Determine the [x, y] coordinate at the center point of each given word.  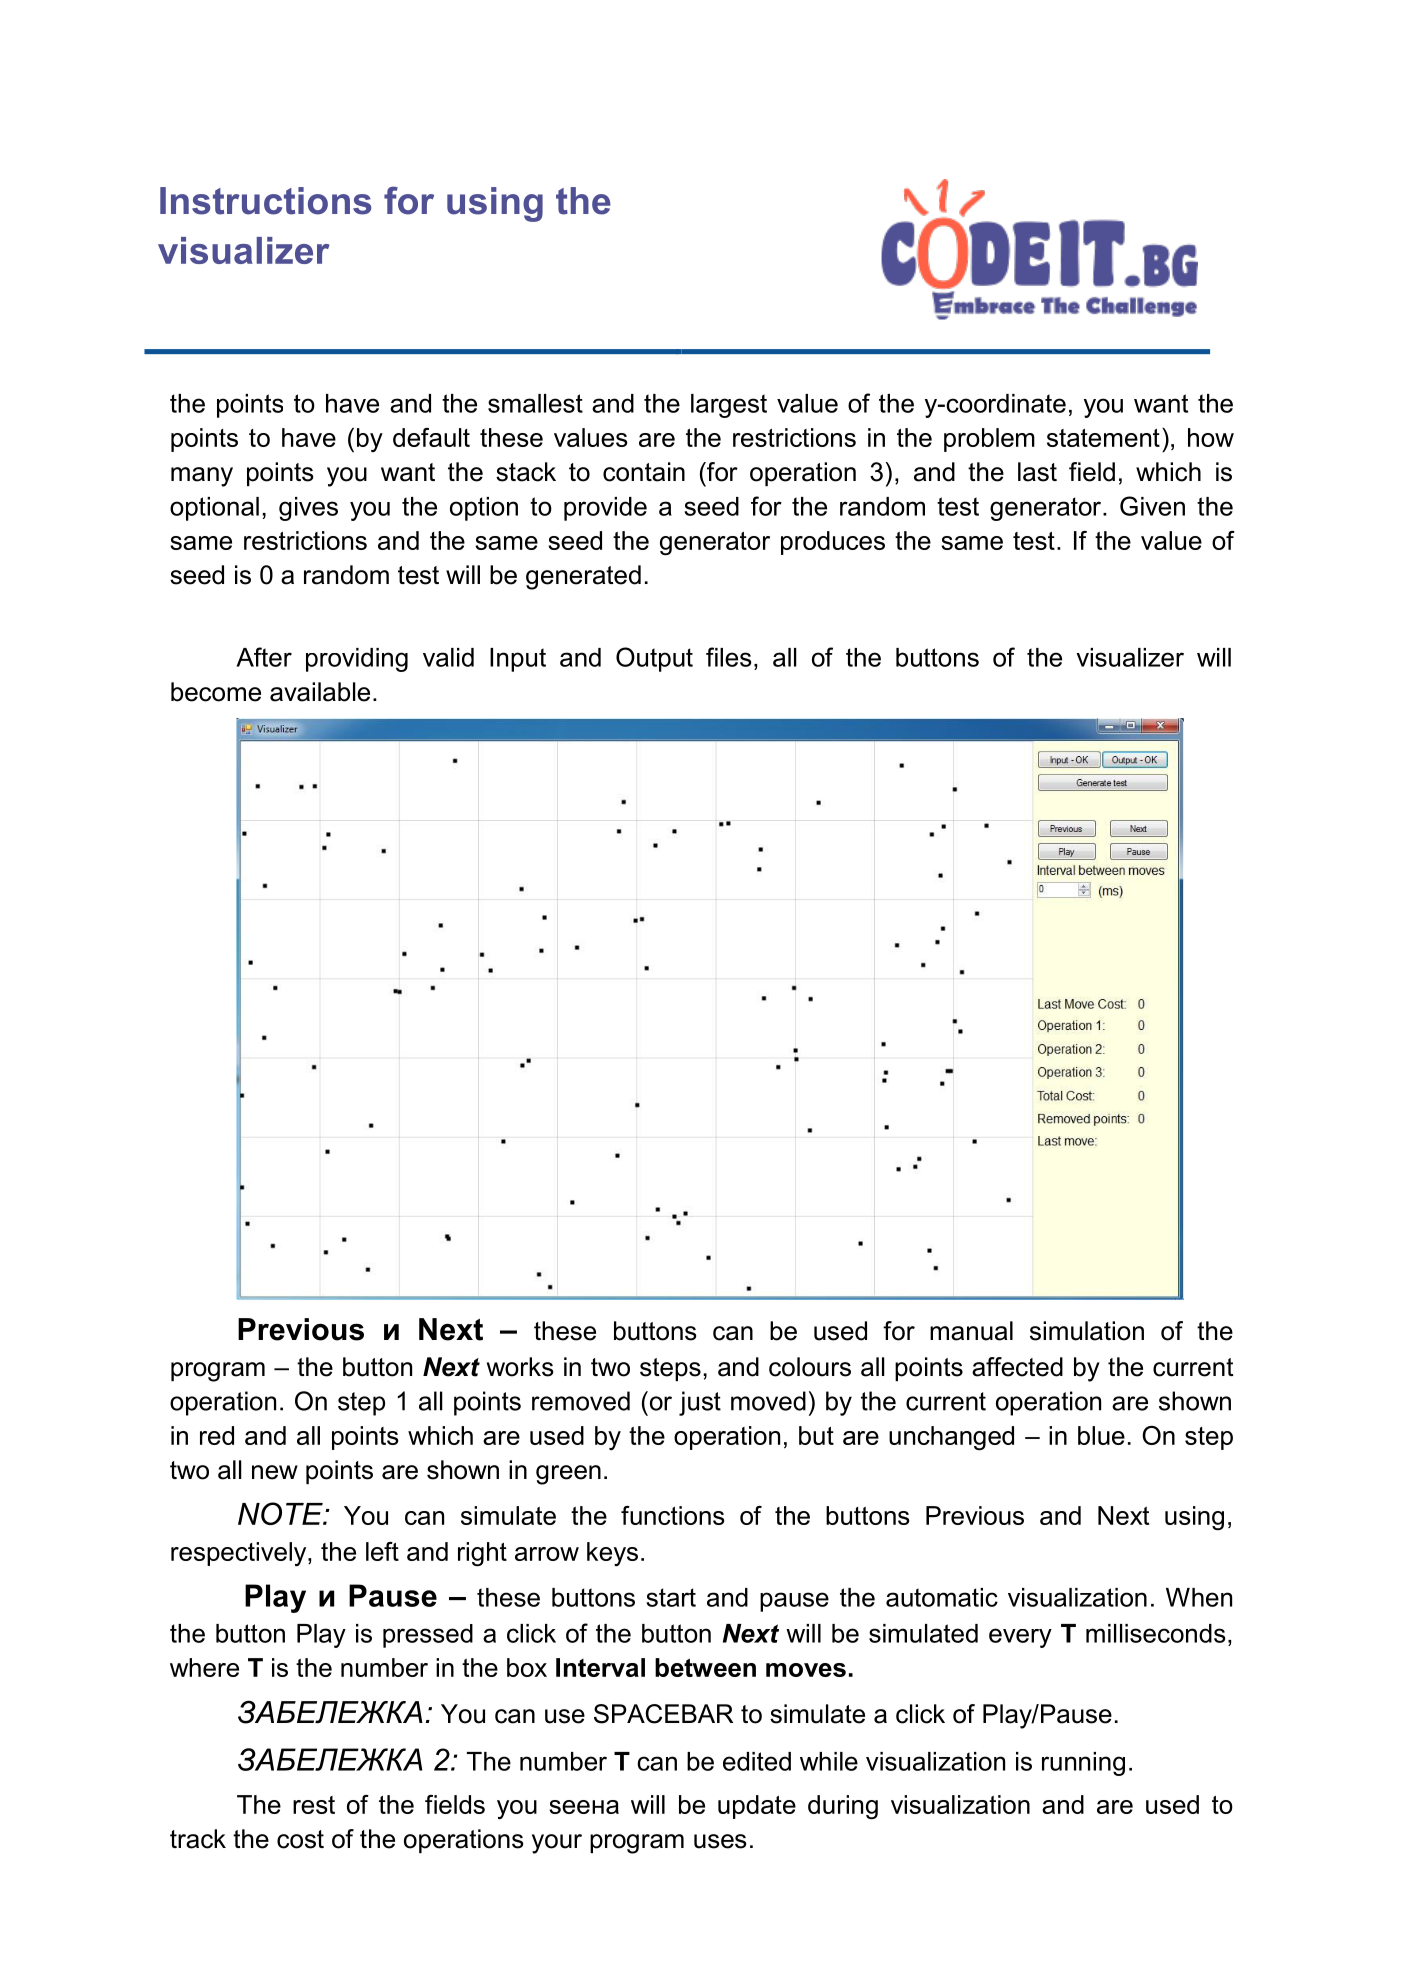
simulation [1087, 1331]
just [700, 1403]
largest [729, 406]
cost [300, 1839]
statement [1103, 438]
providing [357, 660]
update [757, 1807]
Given [1152, 506]
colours [810, 1367]
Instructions [265, 201]
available [320, 692]
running [1083, 1764]
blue [1101, 1435]
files [729, 657]
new [275, 1472]
